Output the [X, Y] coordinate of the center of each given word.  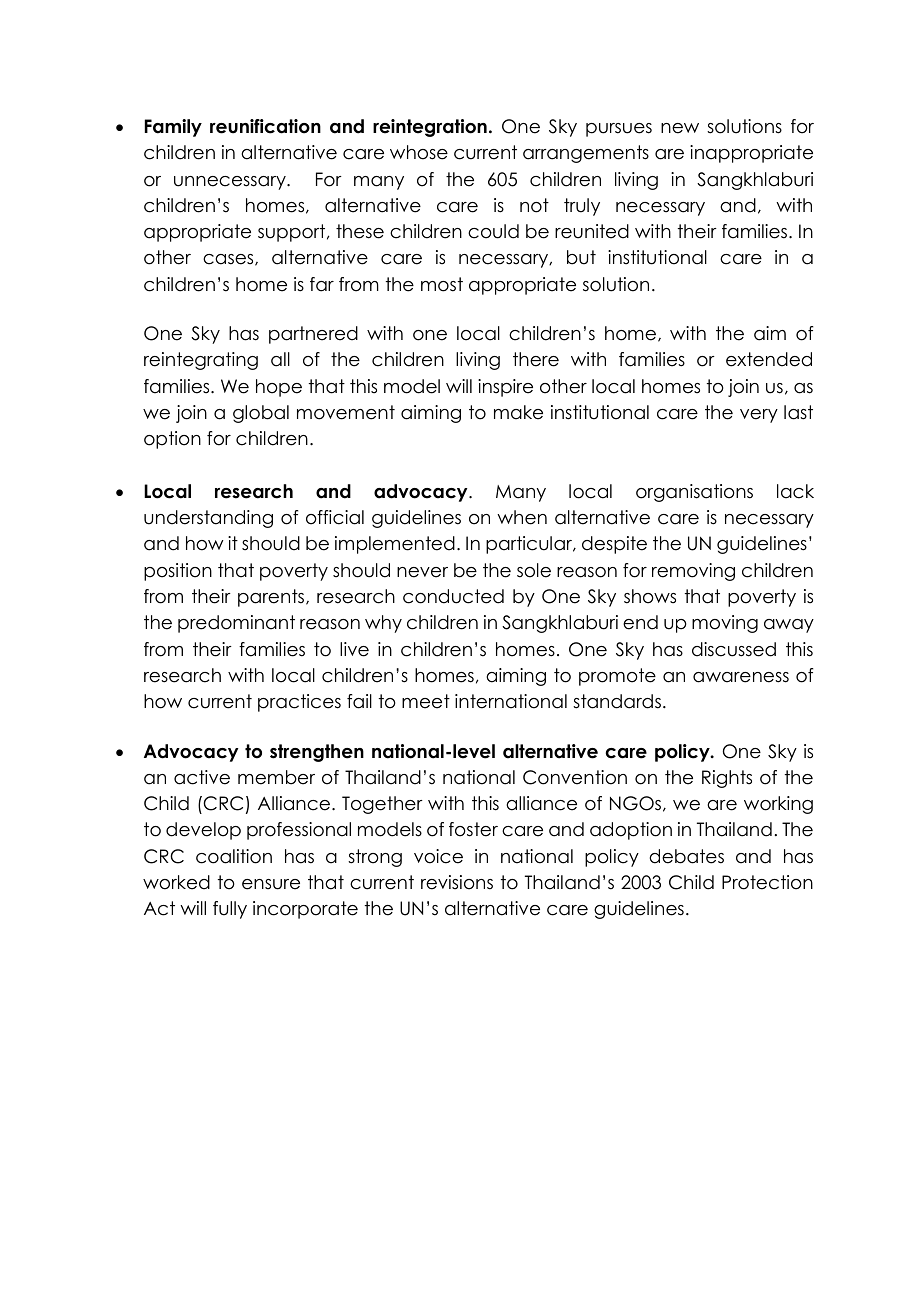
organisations [694, 493]
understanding [208, 519]
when [522, 517]
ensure [271, 884]
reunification [265, 126]
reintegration [430, 128]
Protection [767, 882]
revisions [457, 882]
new [680, 128]
